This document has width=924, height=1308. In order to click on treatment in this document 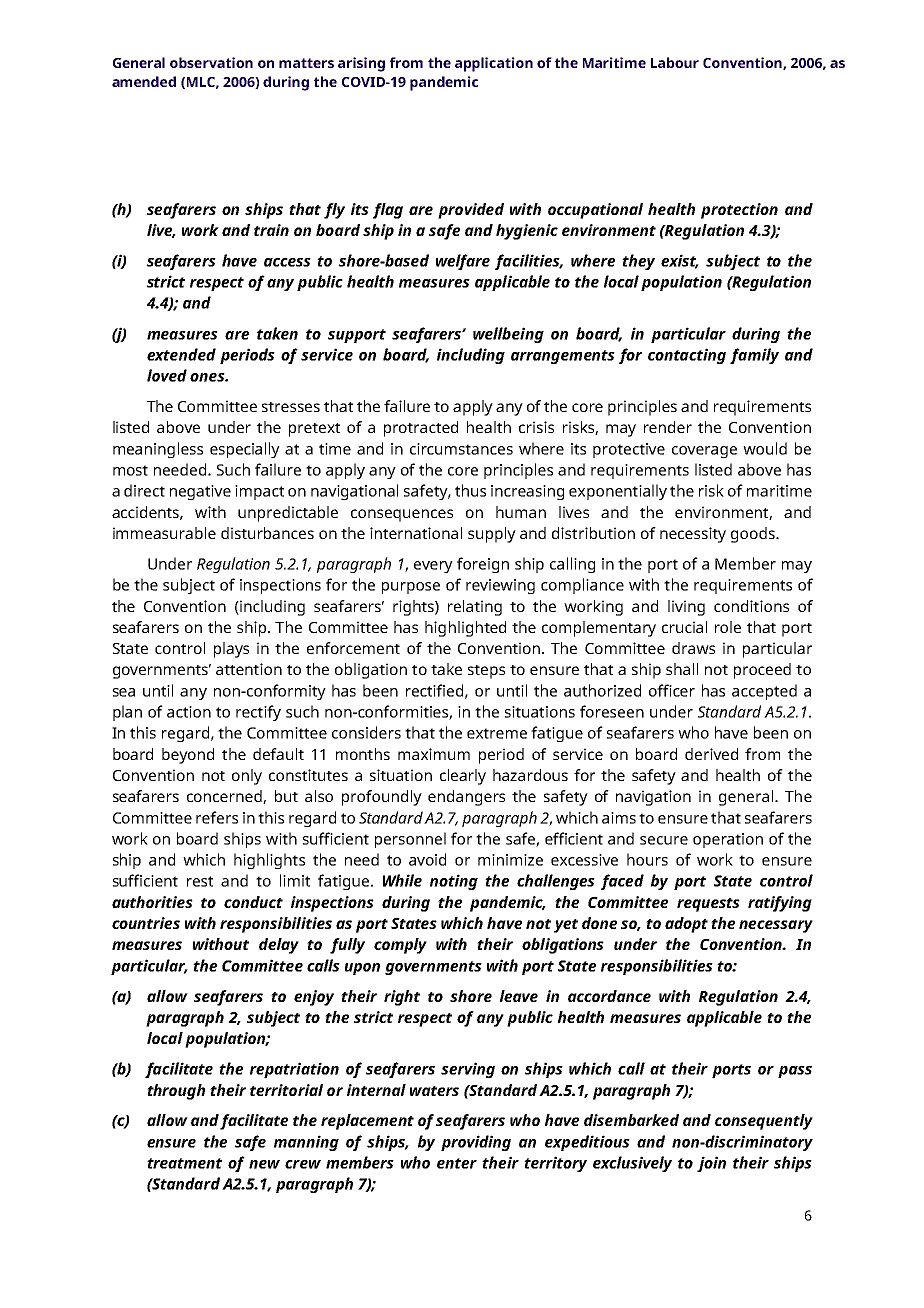, I will do `click(184, 1163)`.
